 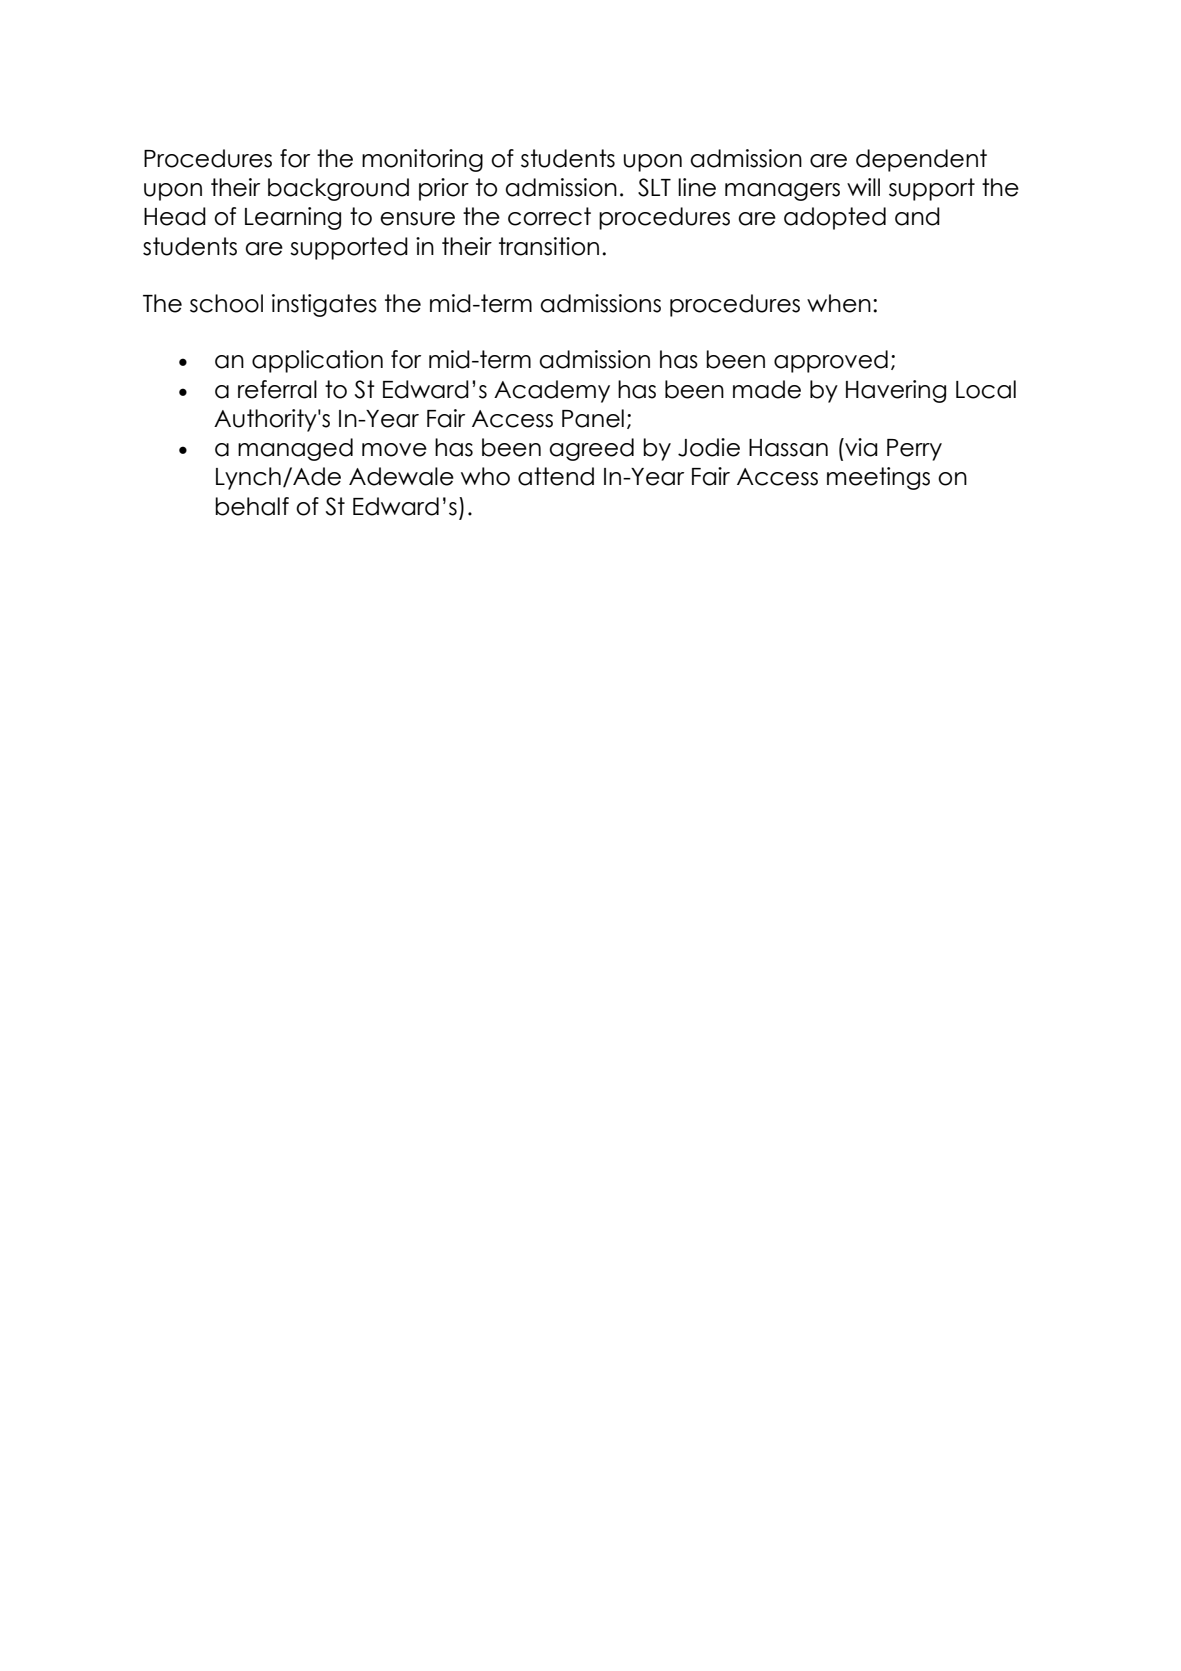 I want to click on behalf, so click(x=252, y=506).
